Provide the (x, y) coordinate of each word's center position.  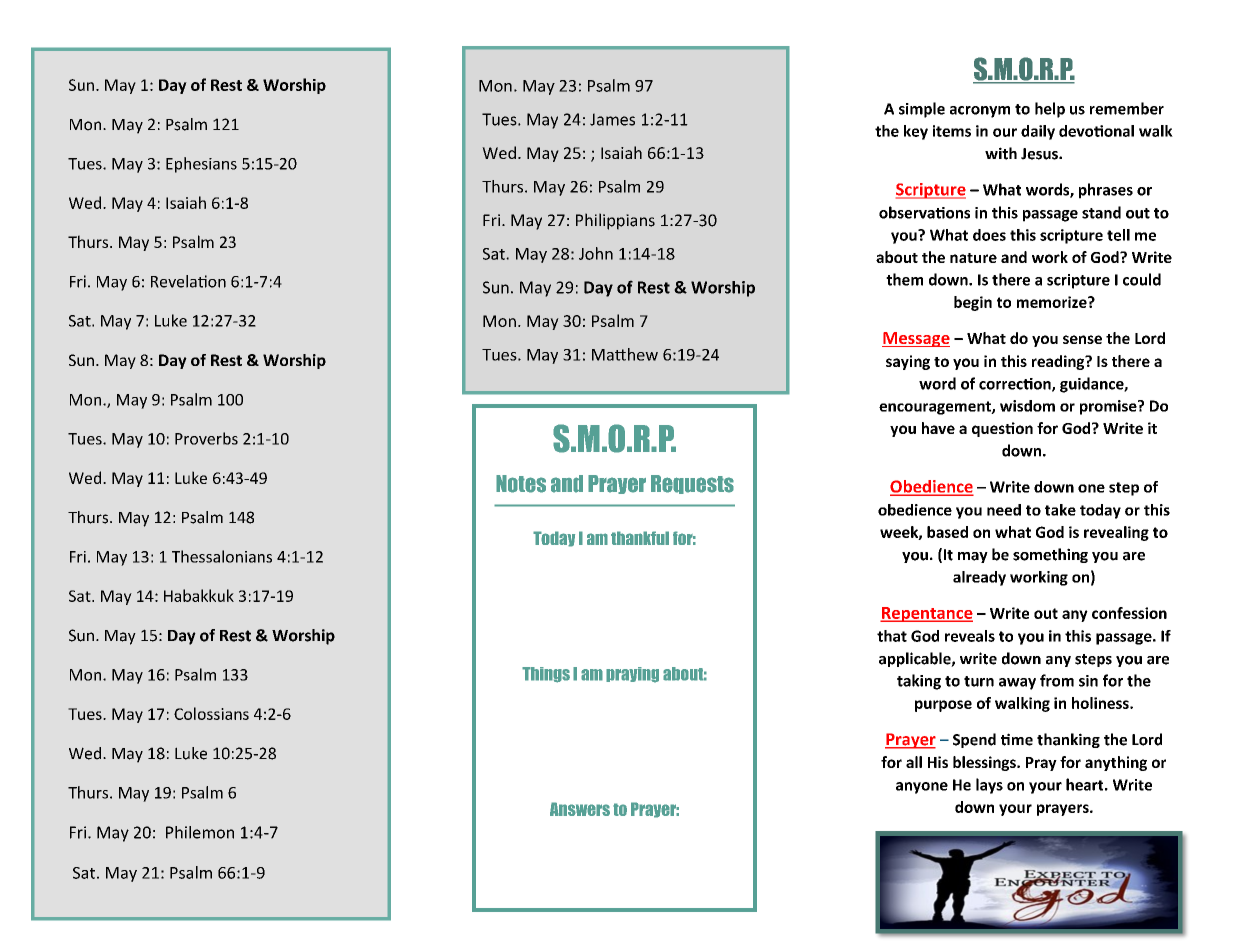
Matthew (625, 354)
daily (1038, 132)
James (612, 119)
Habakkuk (199, 595)
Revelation (188, 281)
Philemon (200, 832)
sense (1082, 339)
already (979, 578)
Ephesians (201, 165)
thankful (640, 538)
